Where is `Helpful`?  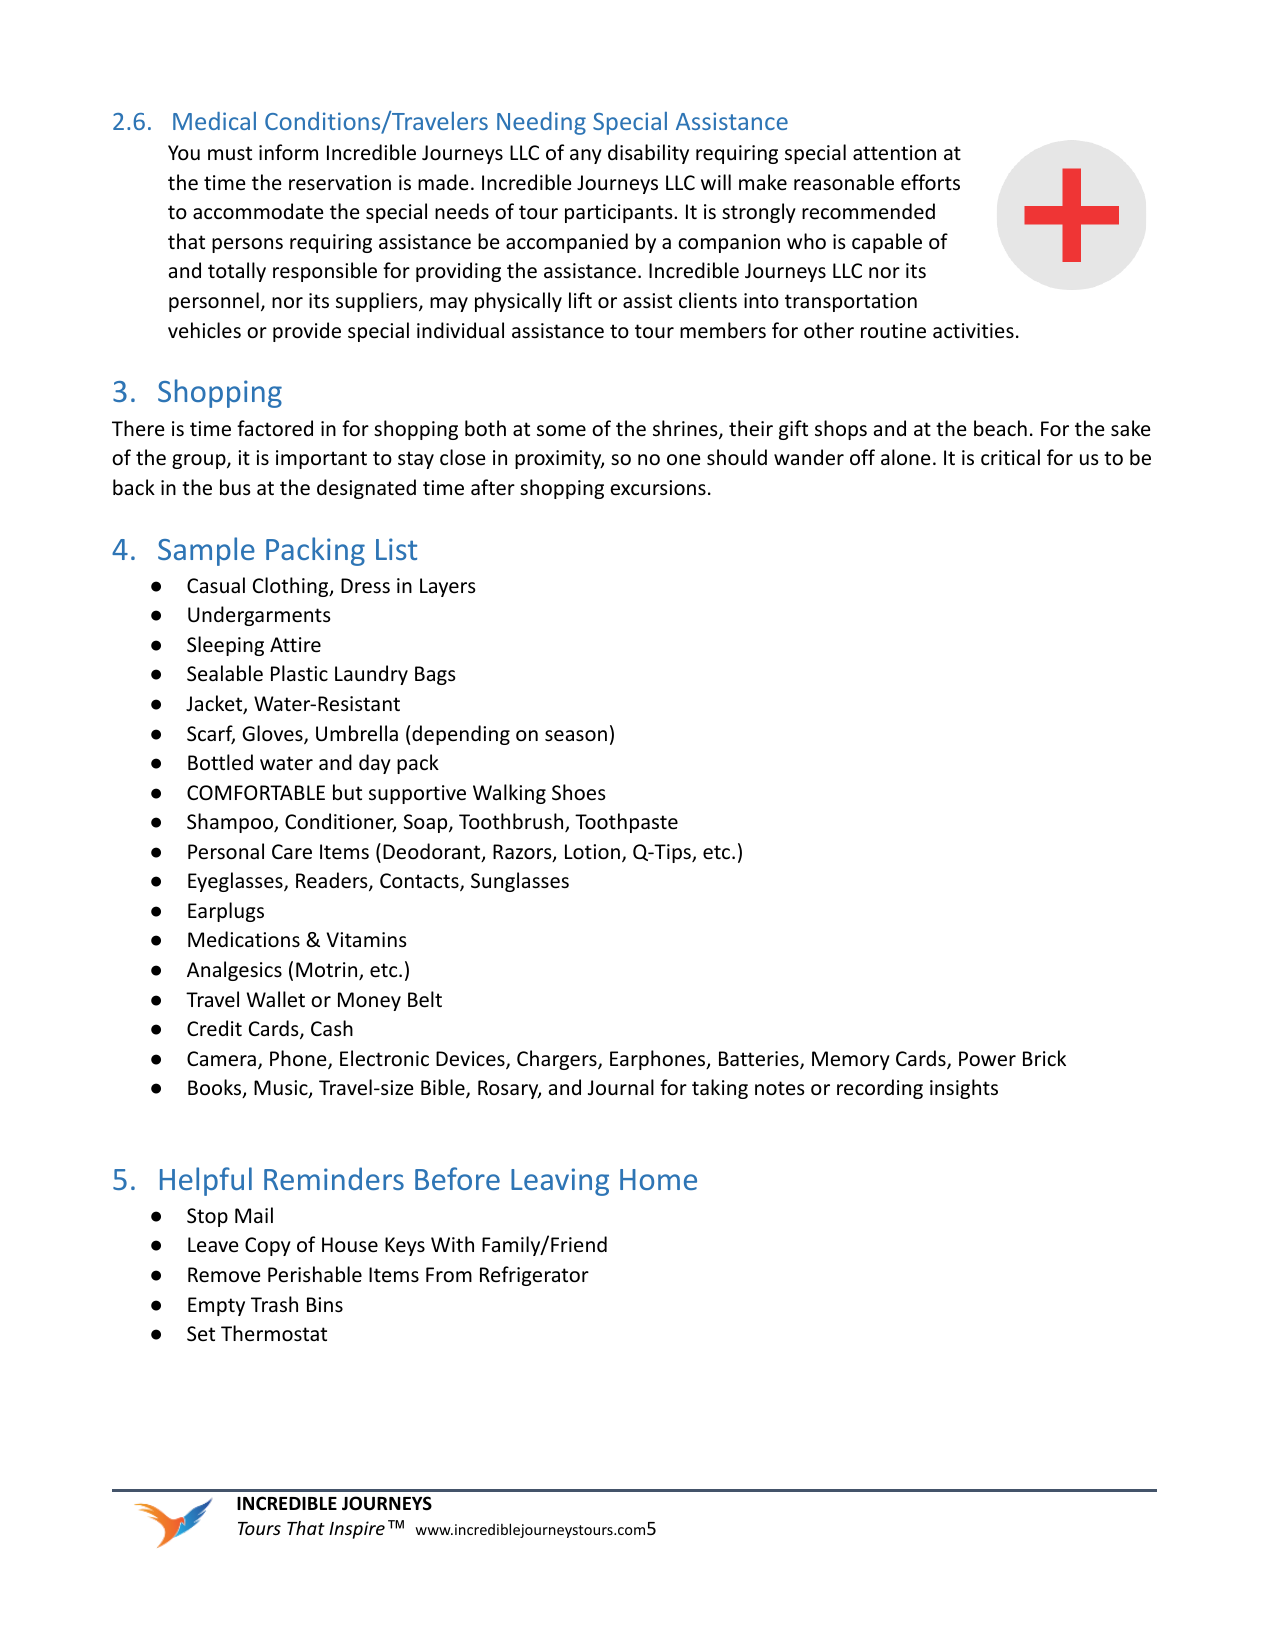
Helpful is located at coordinates (206, 1181).
